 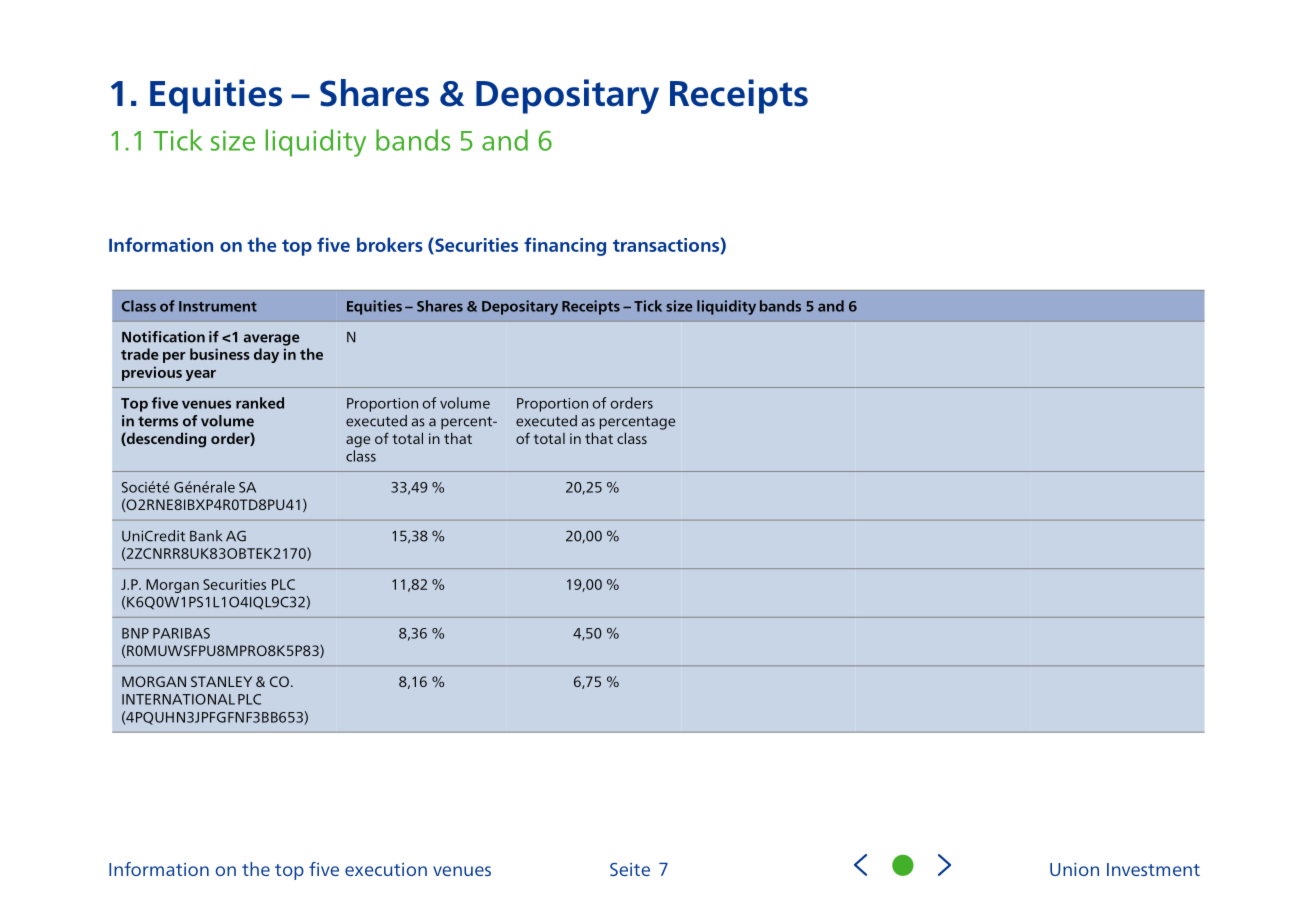 What do you see at coordinates (206, 536) in the screenshot?
I see `Bank` at bounding box center [206, 536].
